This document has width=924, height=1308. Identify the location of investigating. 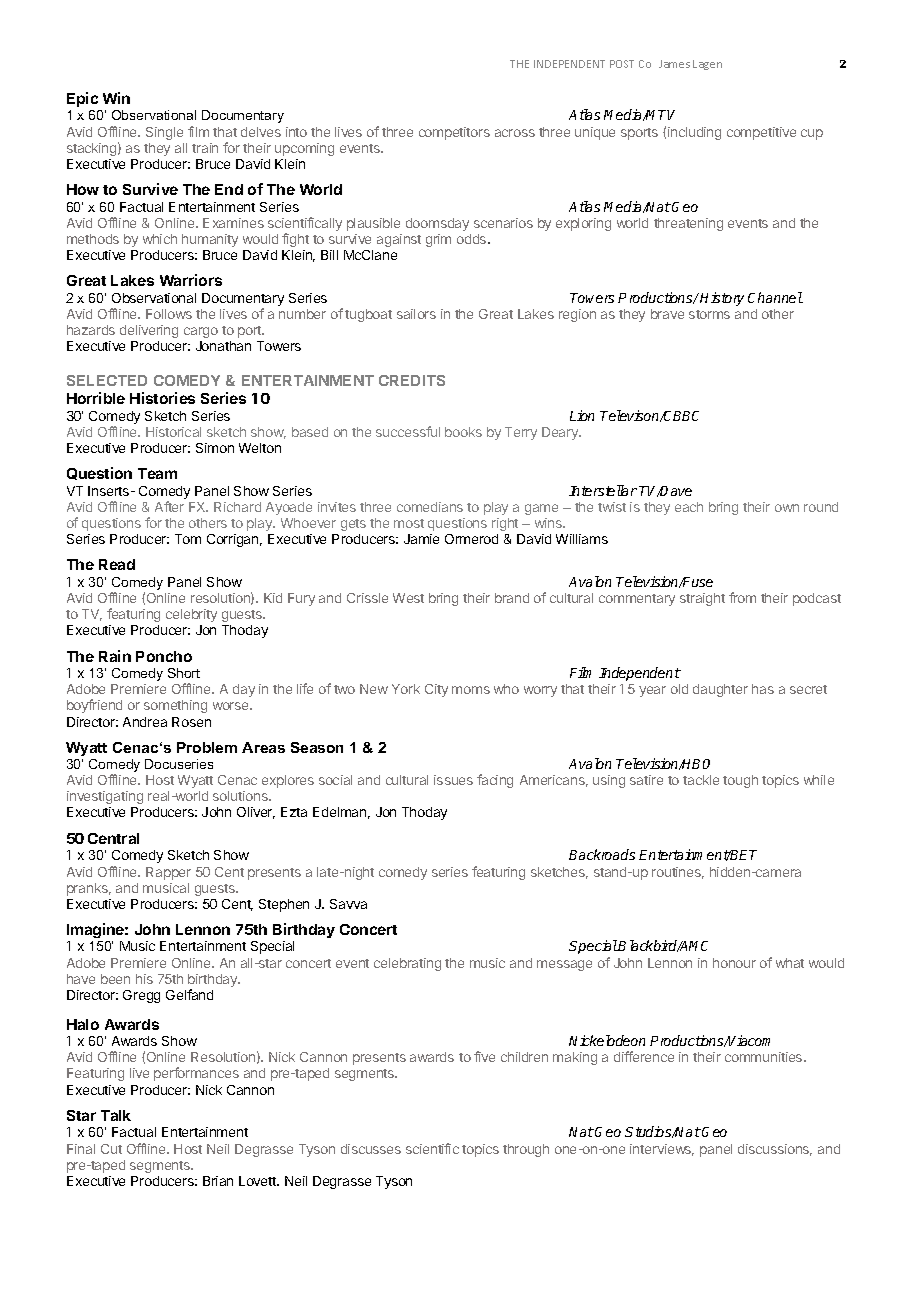
(105, 797).
